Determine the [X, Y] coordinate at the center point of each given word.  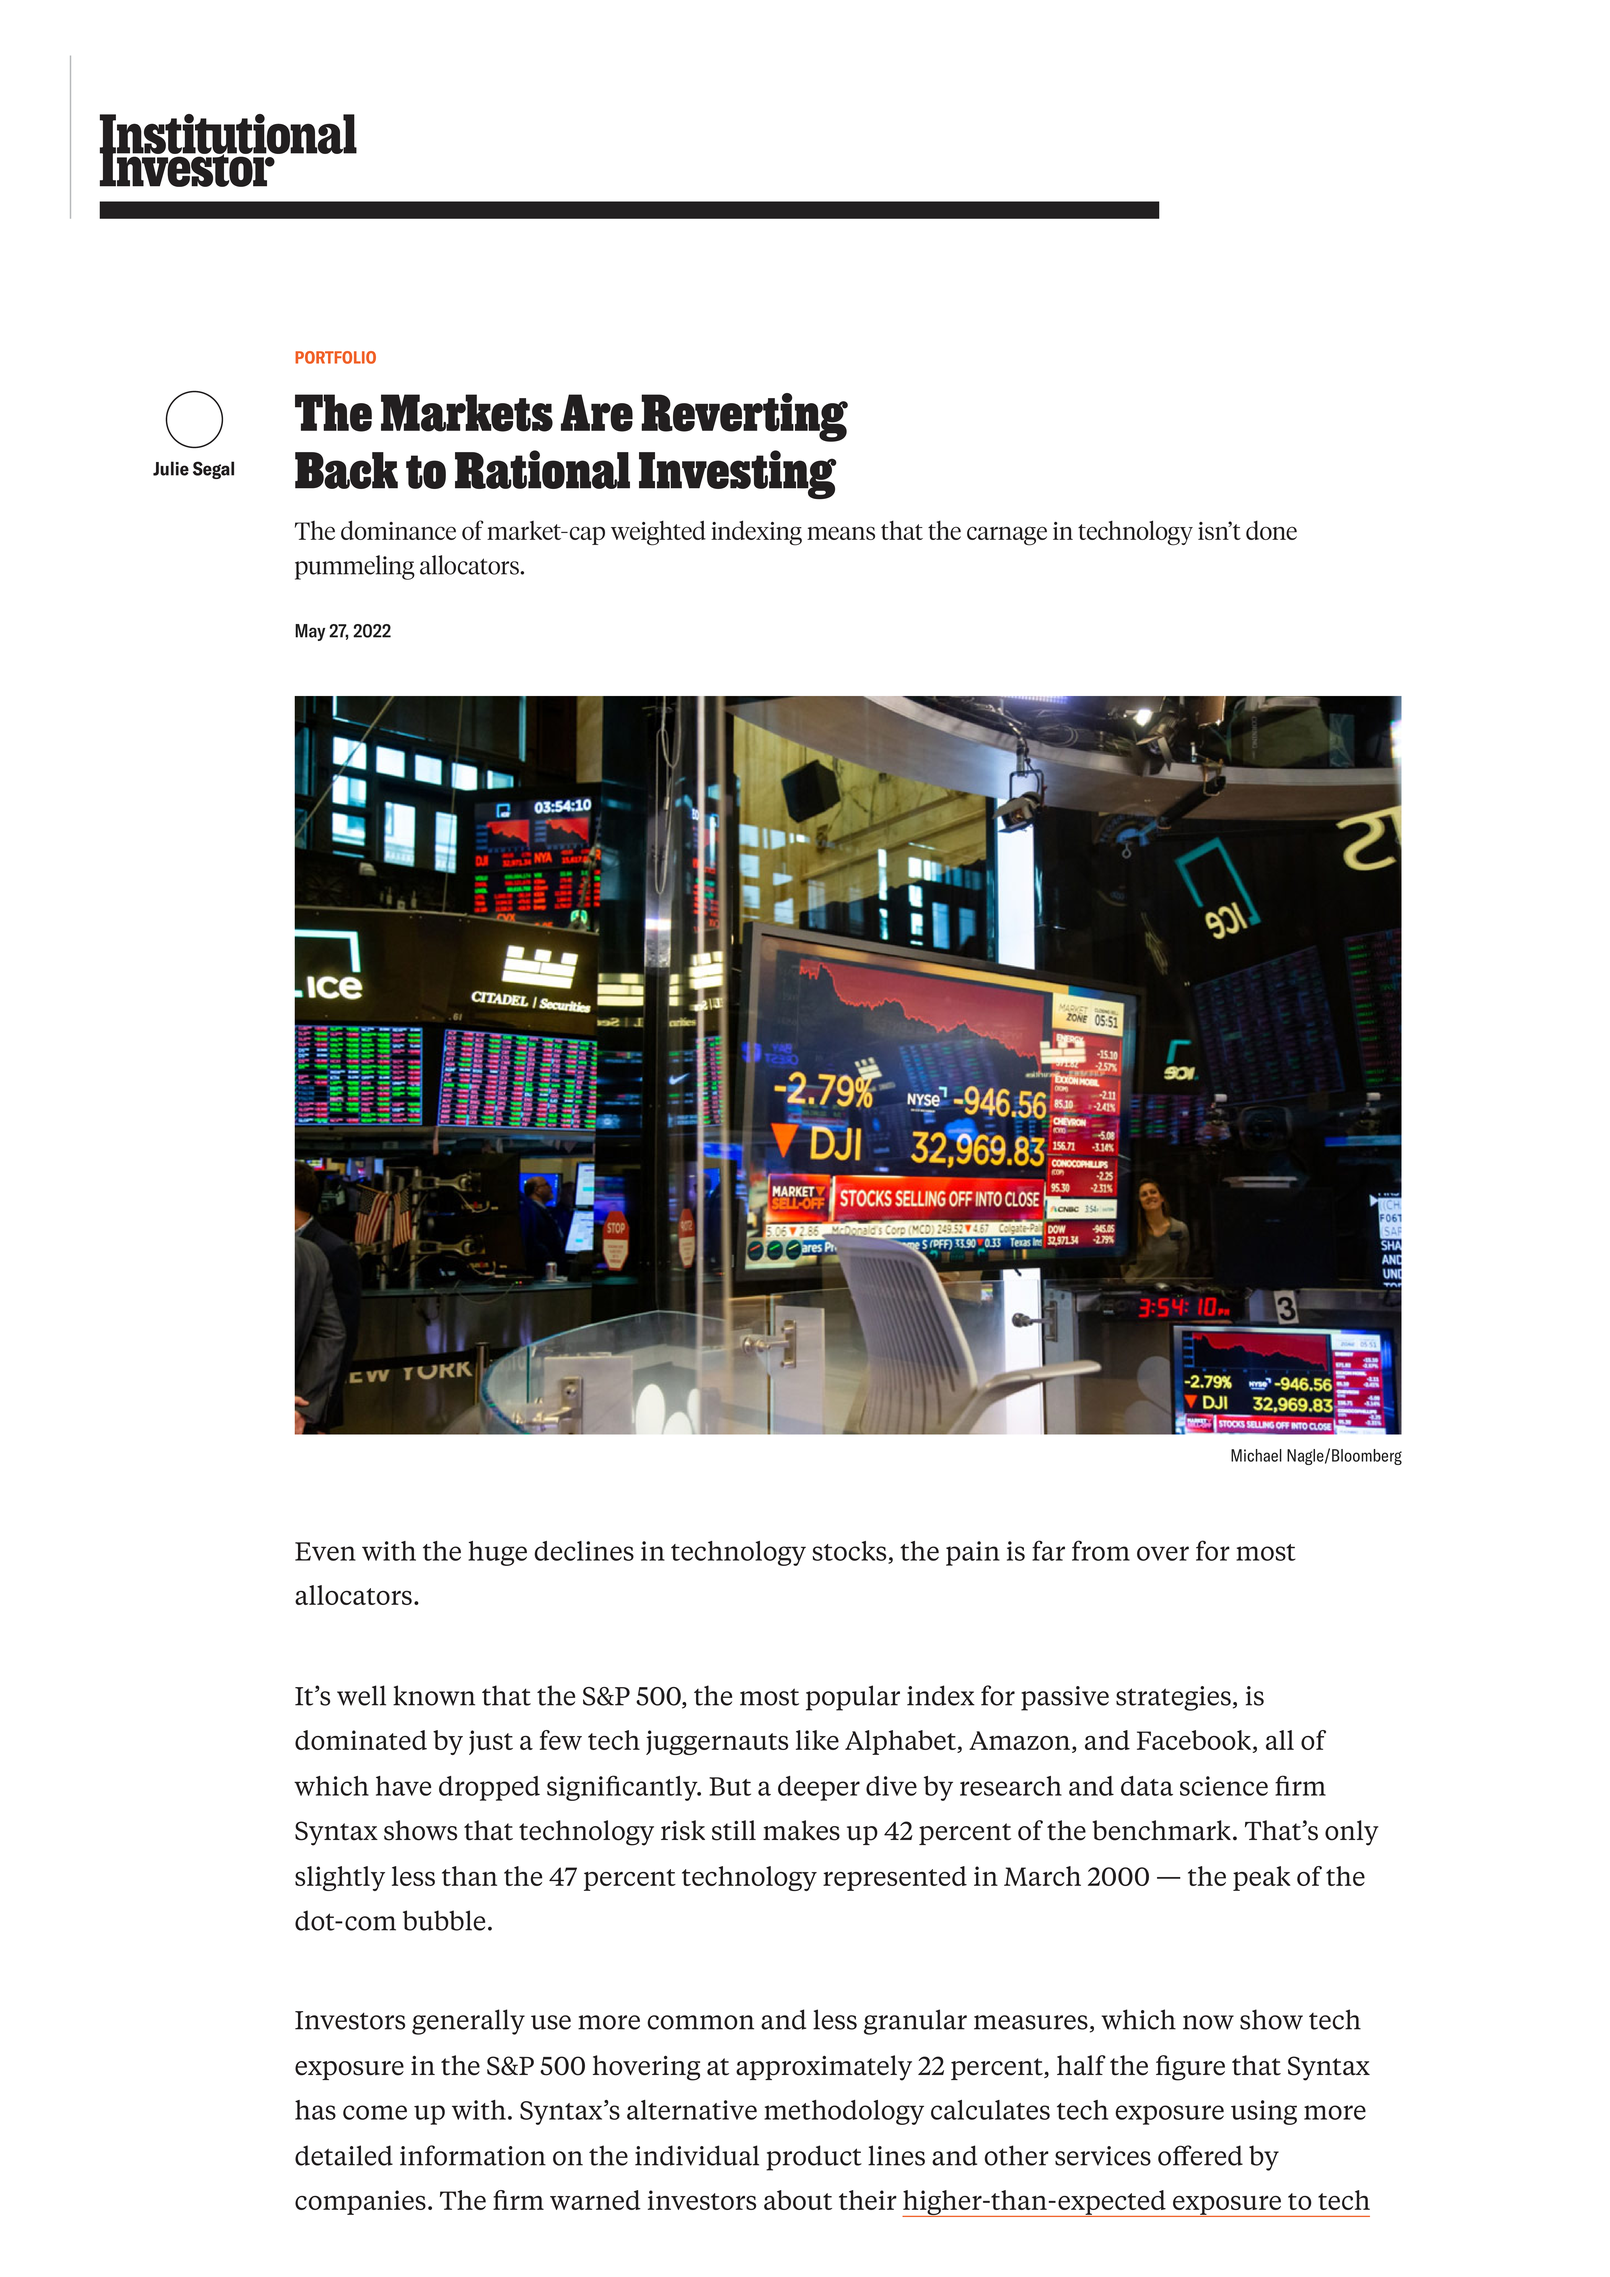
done [1271, 530]
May [310, 632]
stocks [849, 1551]
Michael [1256, 1455]
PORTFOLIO [335, 357]
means [841, 533]
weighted [658, 533]
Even [325, 1551]
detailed [344, 2155]
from [1101, 1550]
